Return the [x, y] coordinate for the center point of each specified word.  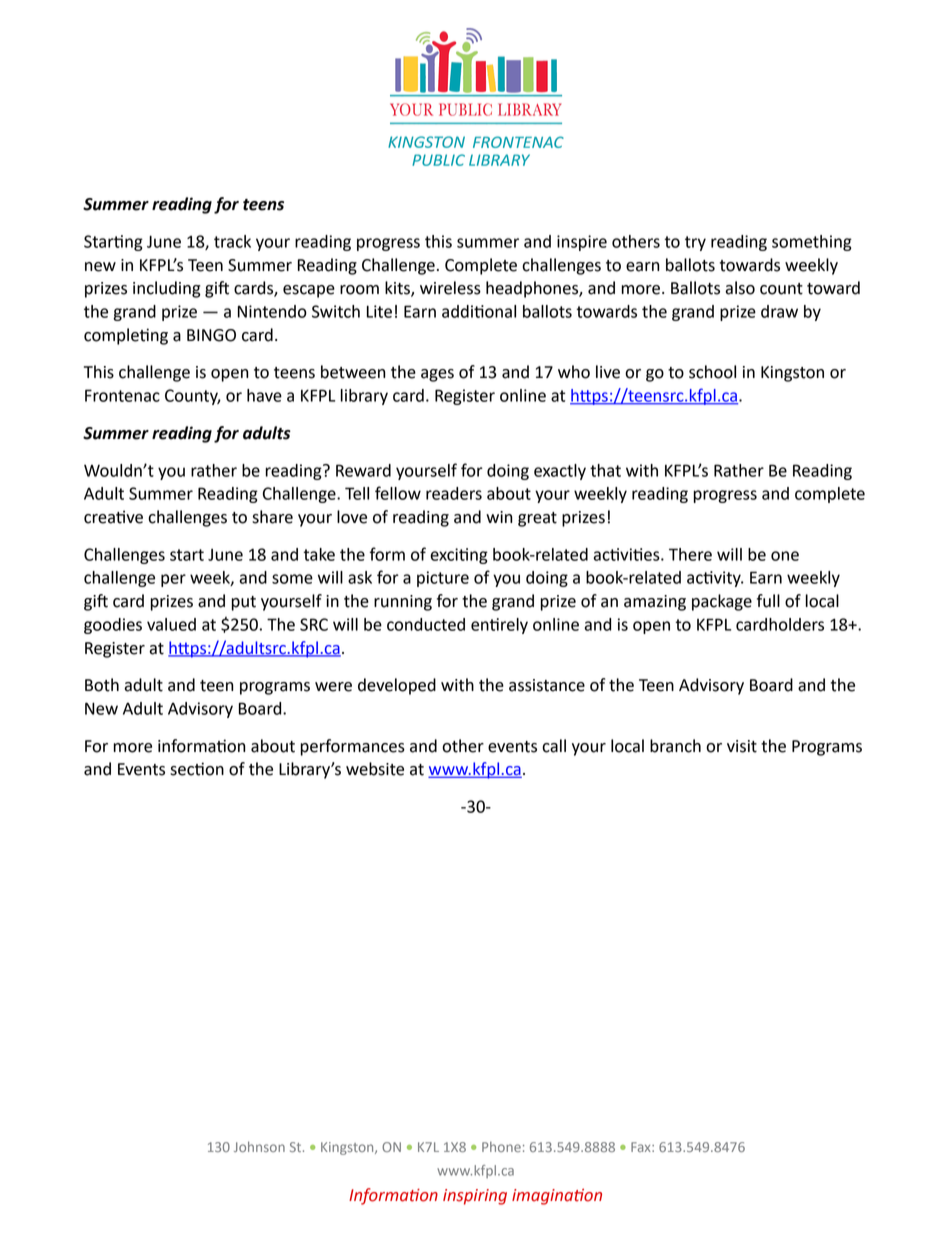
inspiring [475, 1197]
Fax [642, 1147]
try [695, 243]
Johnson [259, 1146]
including [167, 289]
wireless [450, 288]
